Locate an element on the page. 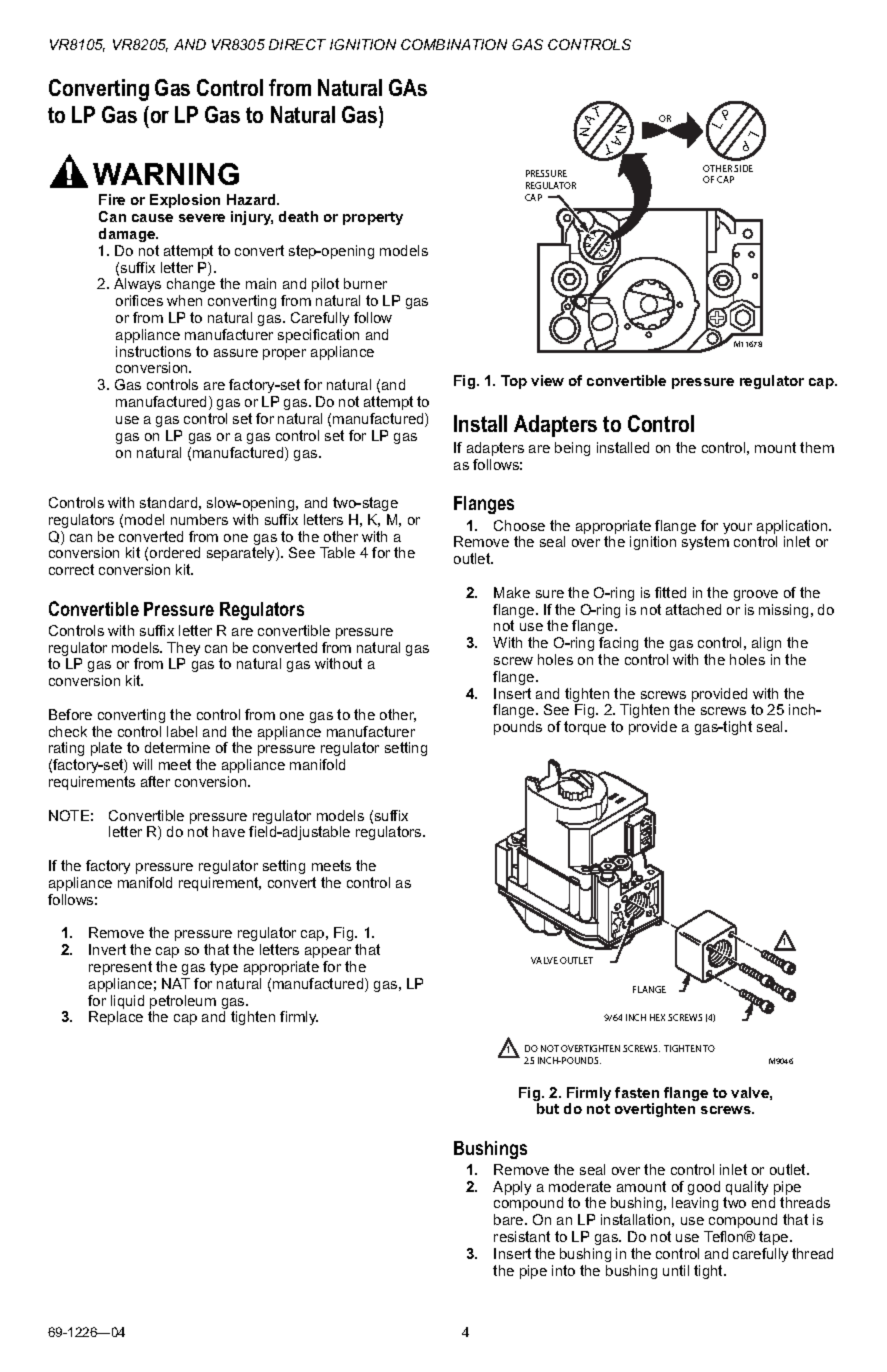  SIDE is located at coordinates (743, 168).
